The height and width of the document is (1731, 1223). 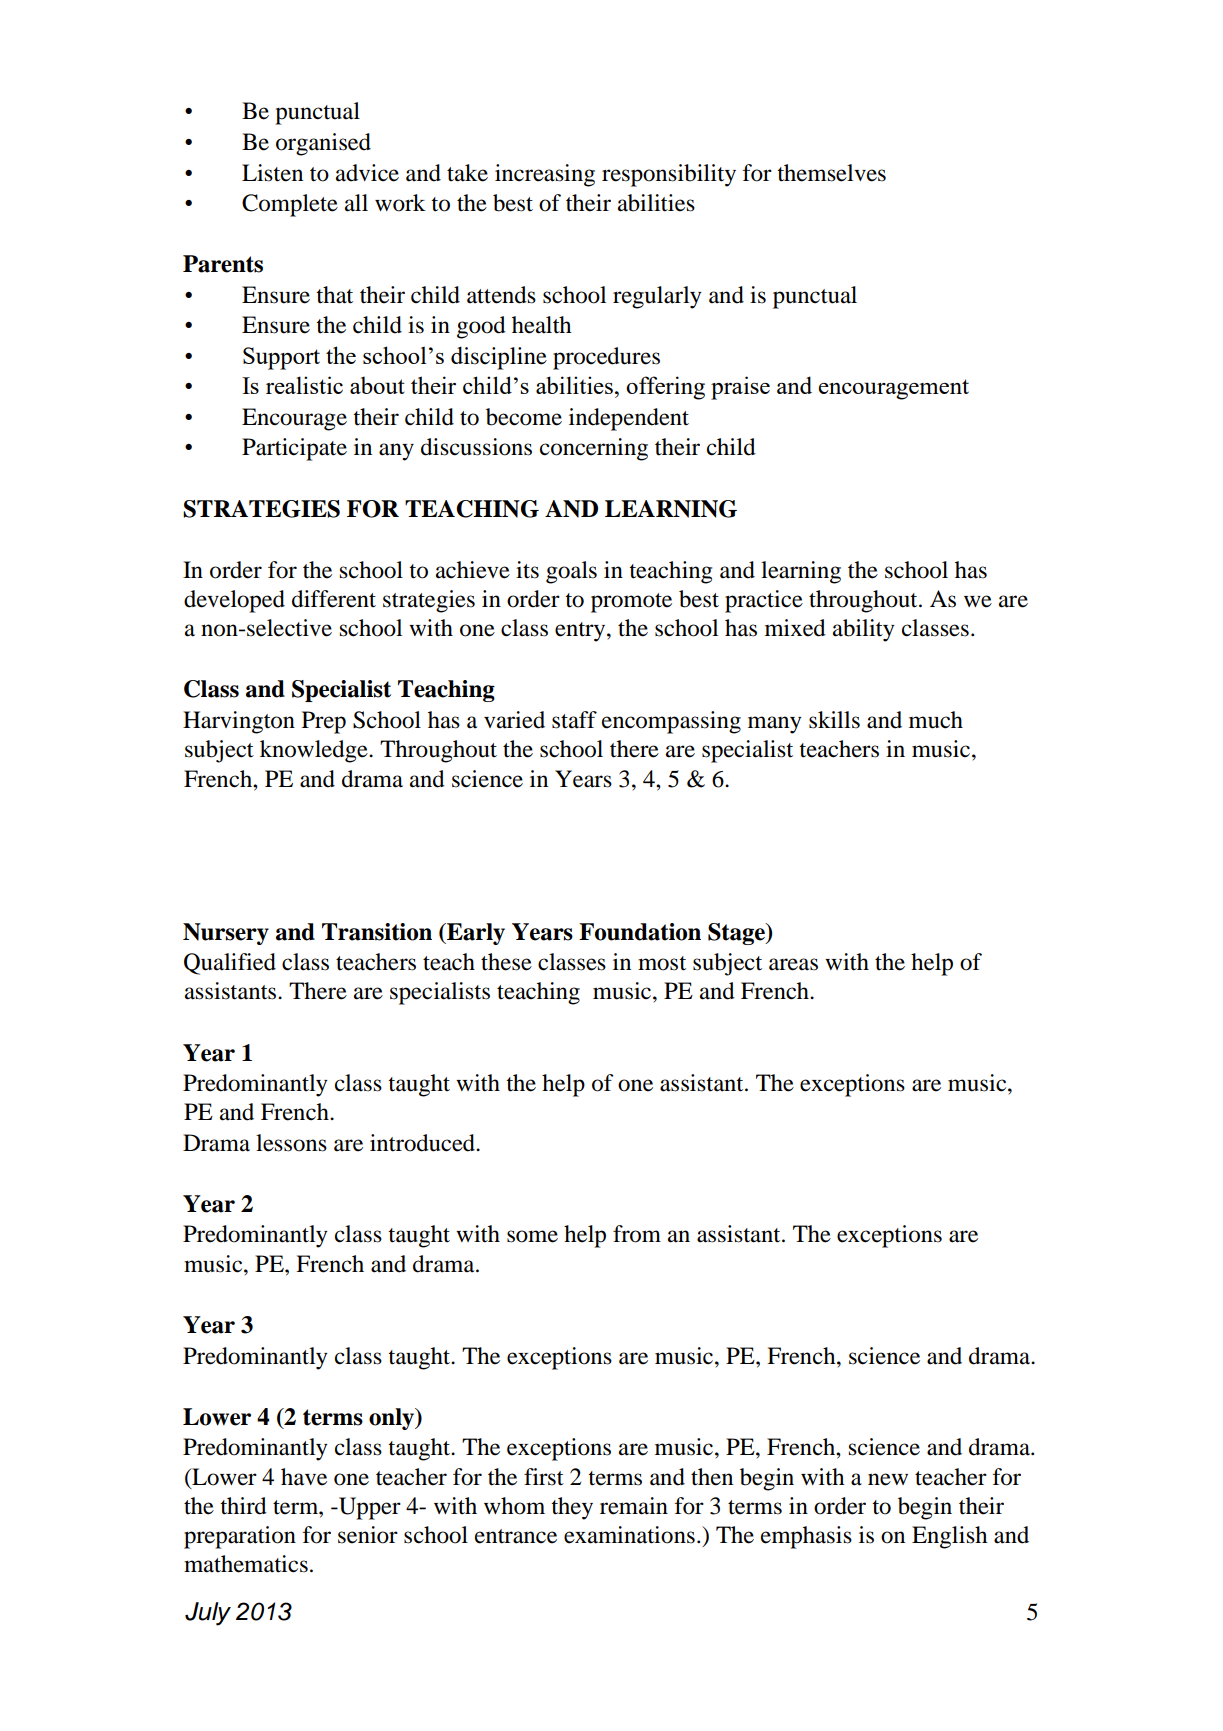 I want to click on areas, so click(x=793, y=964).
